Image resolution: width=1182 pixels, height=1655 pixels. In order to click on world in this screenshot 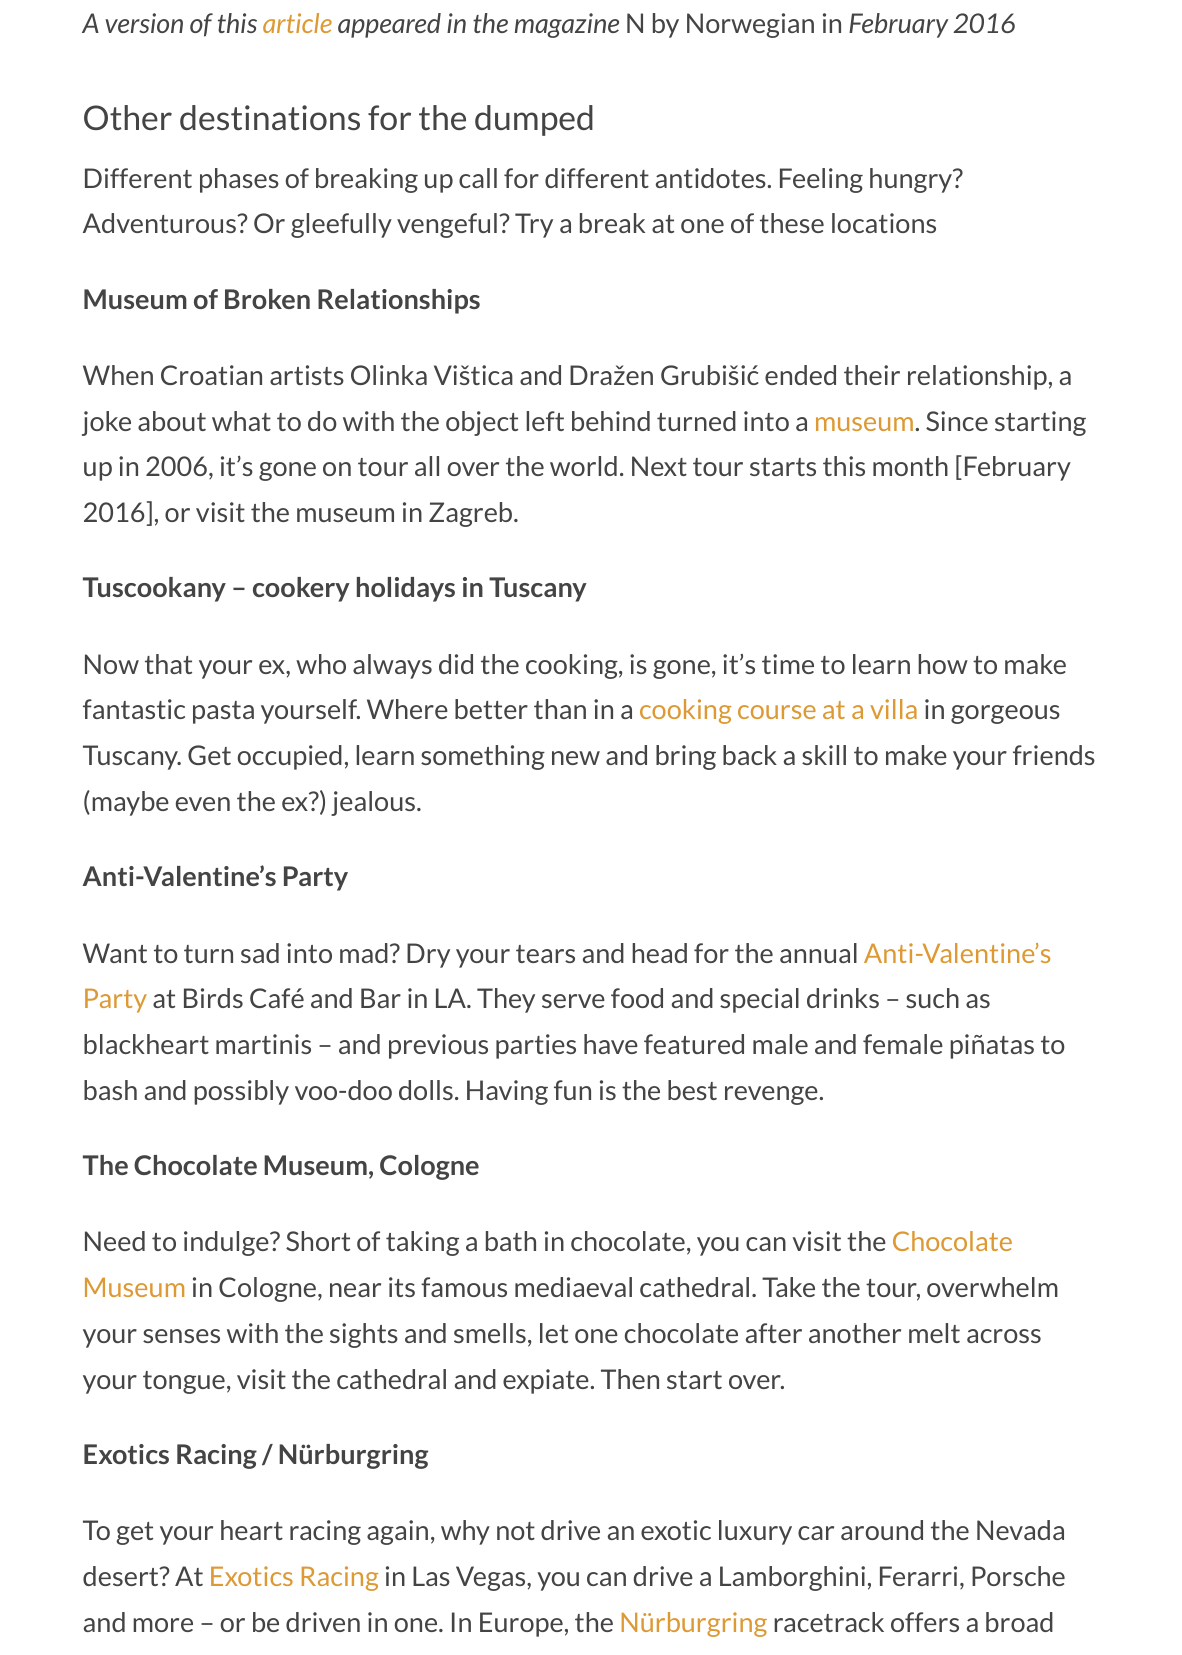, I will do `click(583, 466)`.
